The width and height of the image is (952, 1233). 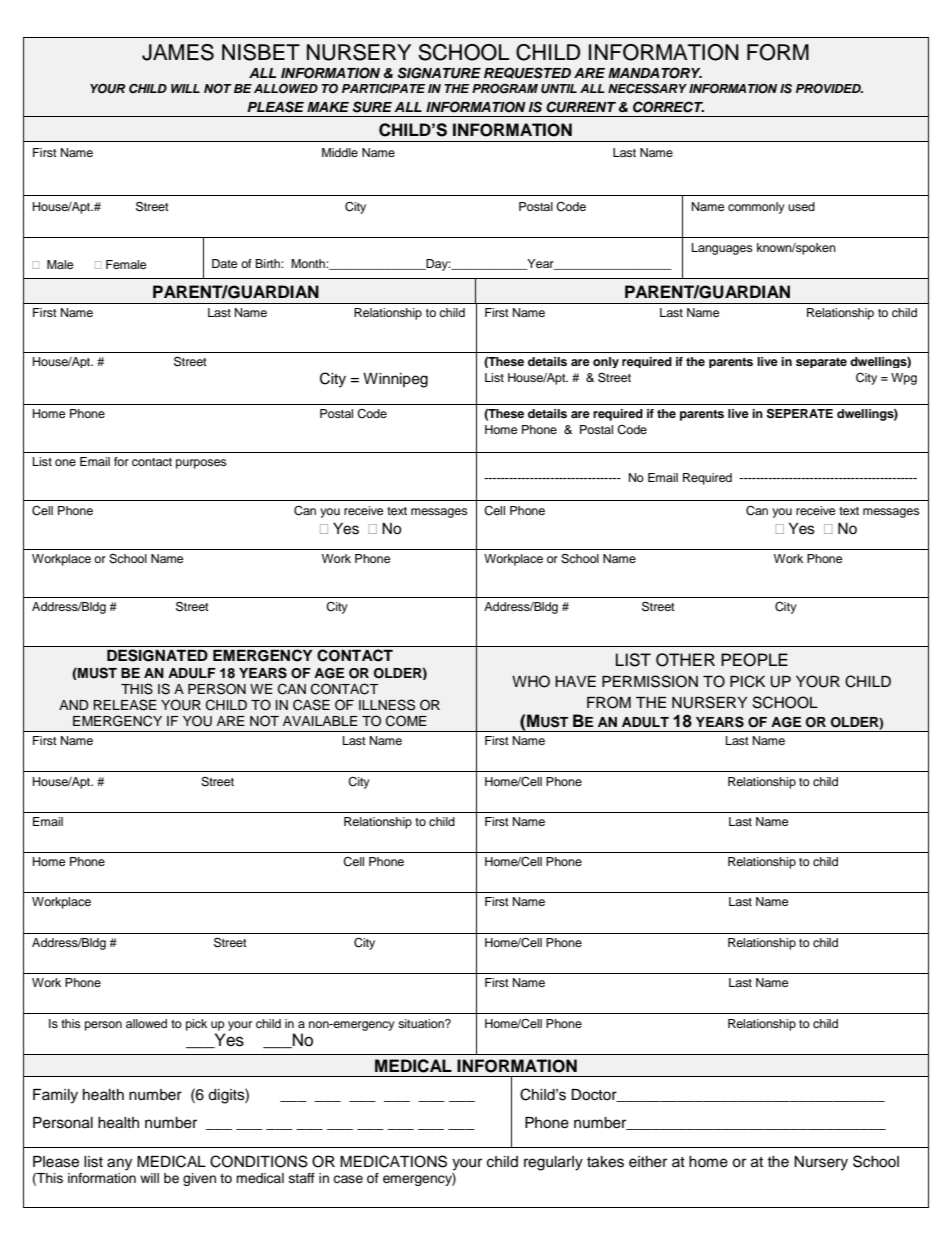 I want to click on PROVIDED, so click(x=829, y=89).
